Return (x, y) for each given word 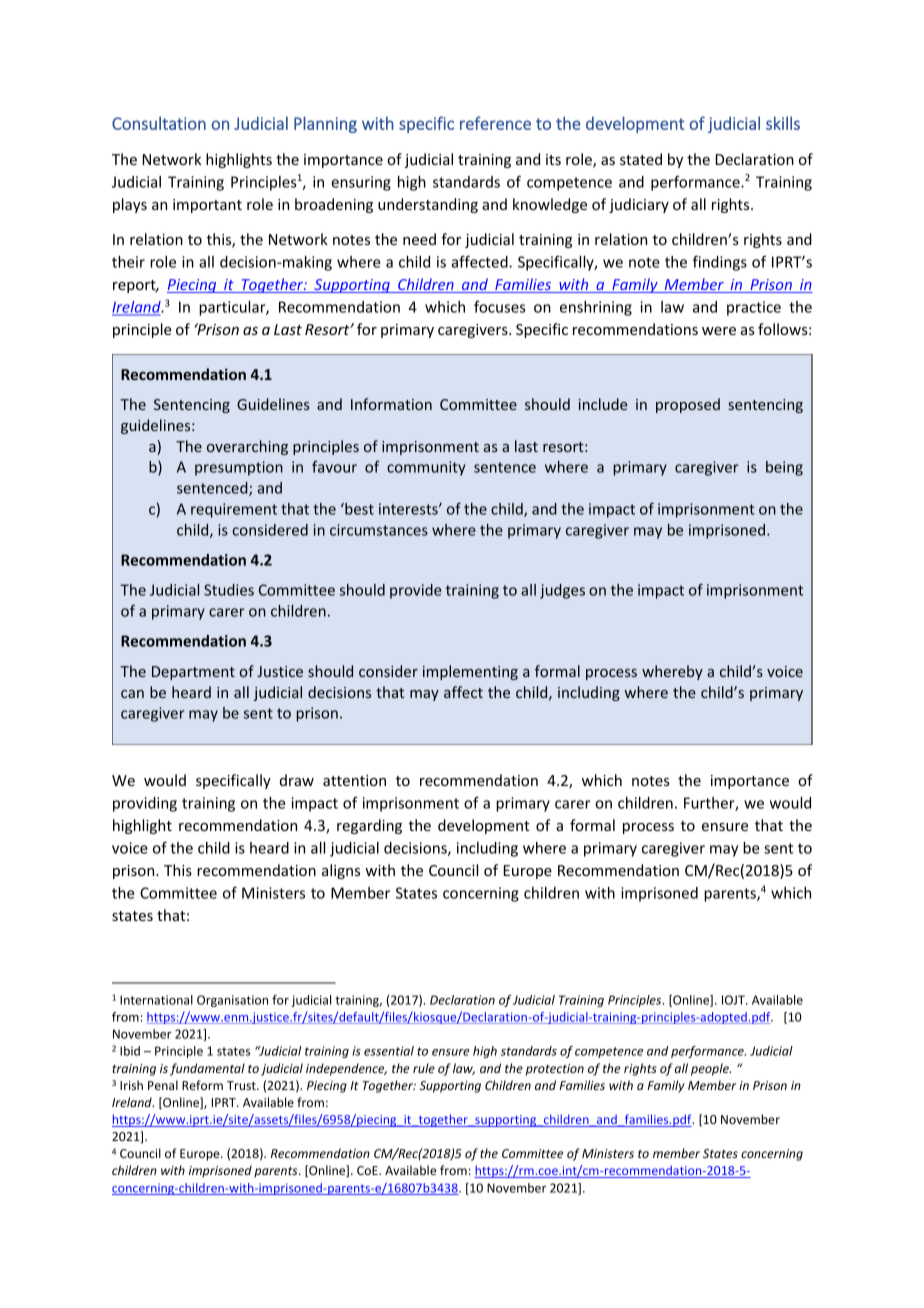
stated (641, 159)
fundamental (207, 1069)
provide (415, 591)
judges (562, 591)
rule (424, 1068)
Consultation (159, 123)
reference (495, 123)
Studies (229, 590)
